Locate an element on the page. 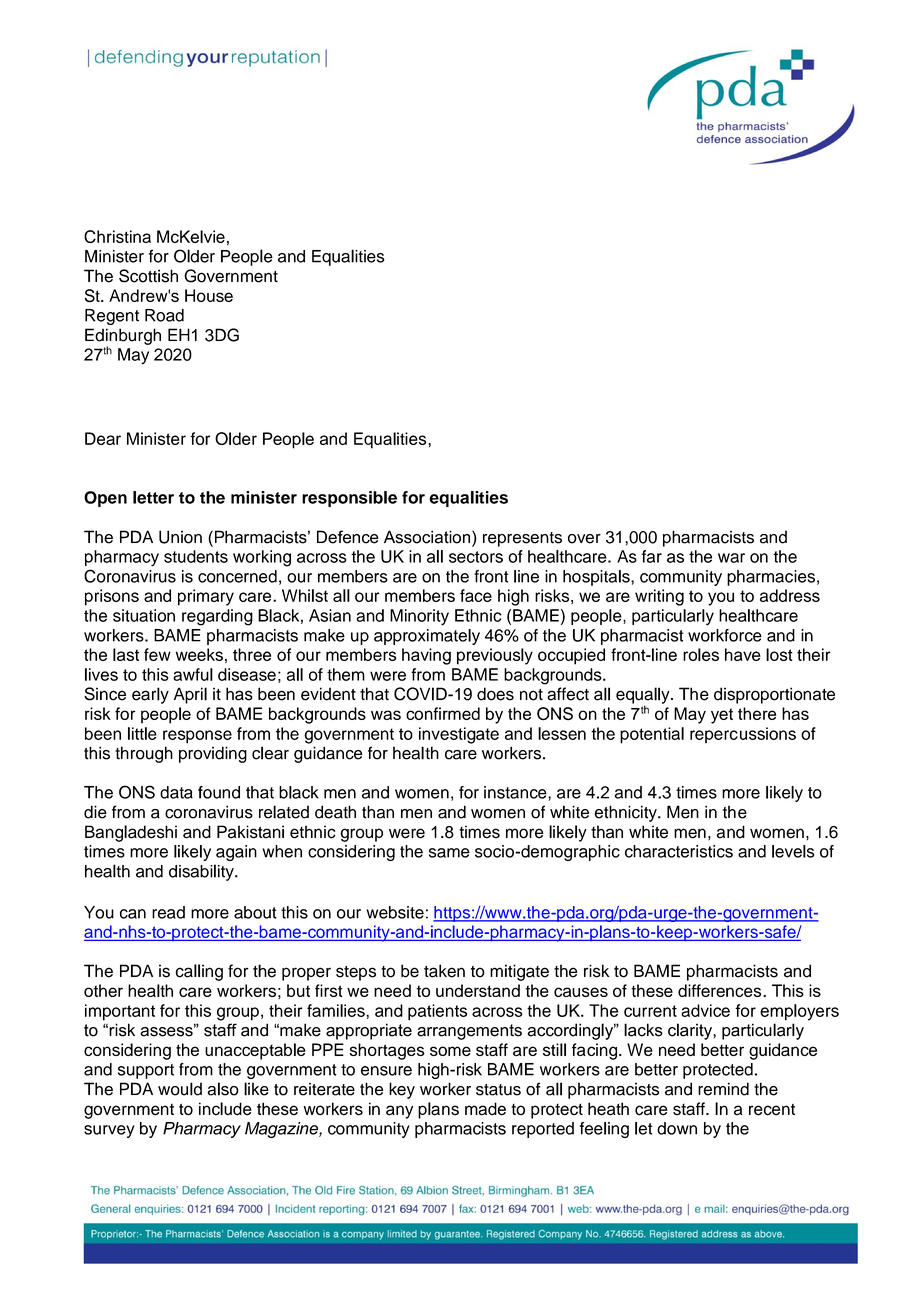 This document has width=924, height=1308. war is located at coordinates (731, 558).
